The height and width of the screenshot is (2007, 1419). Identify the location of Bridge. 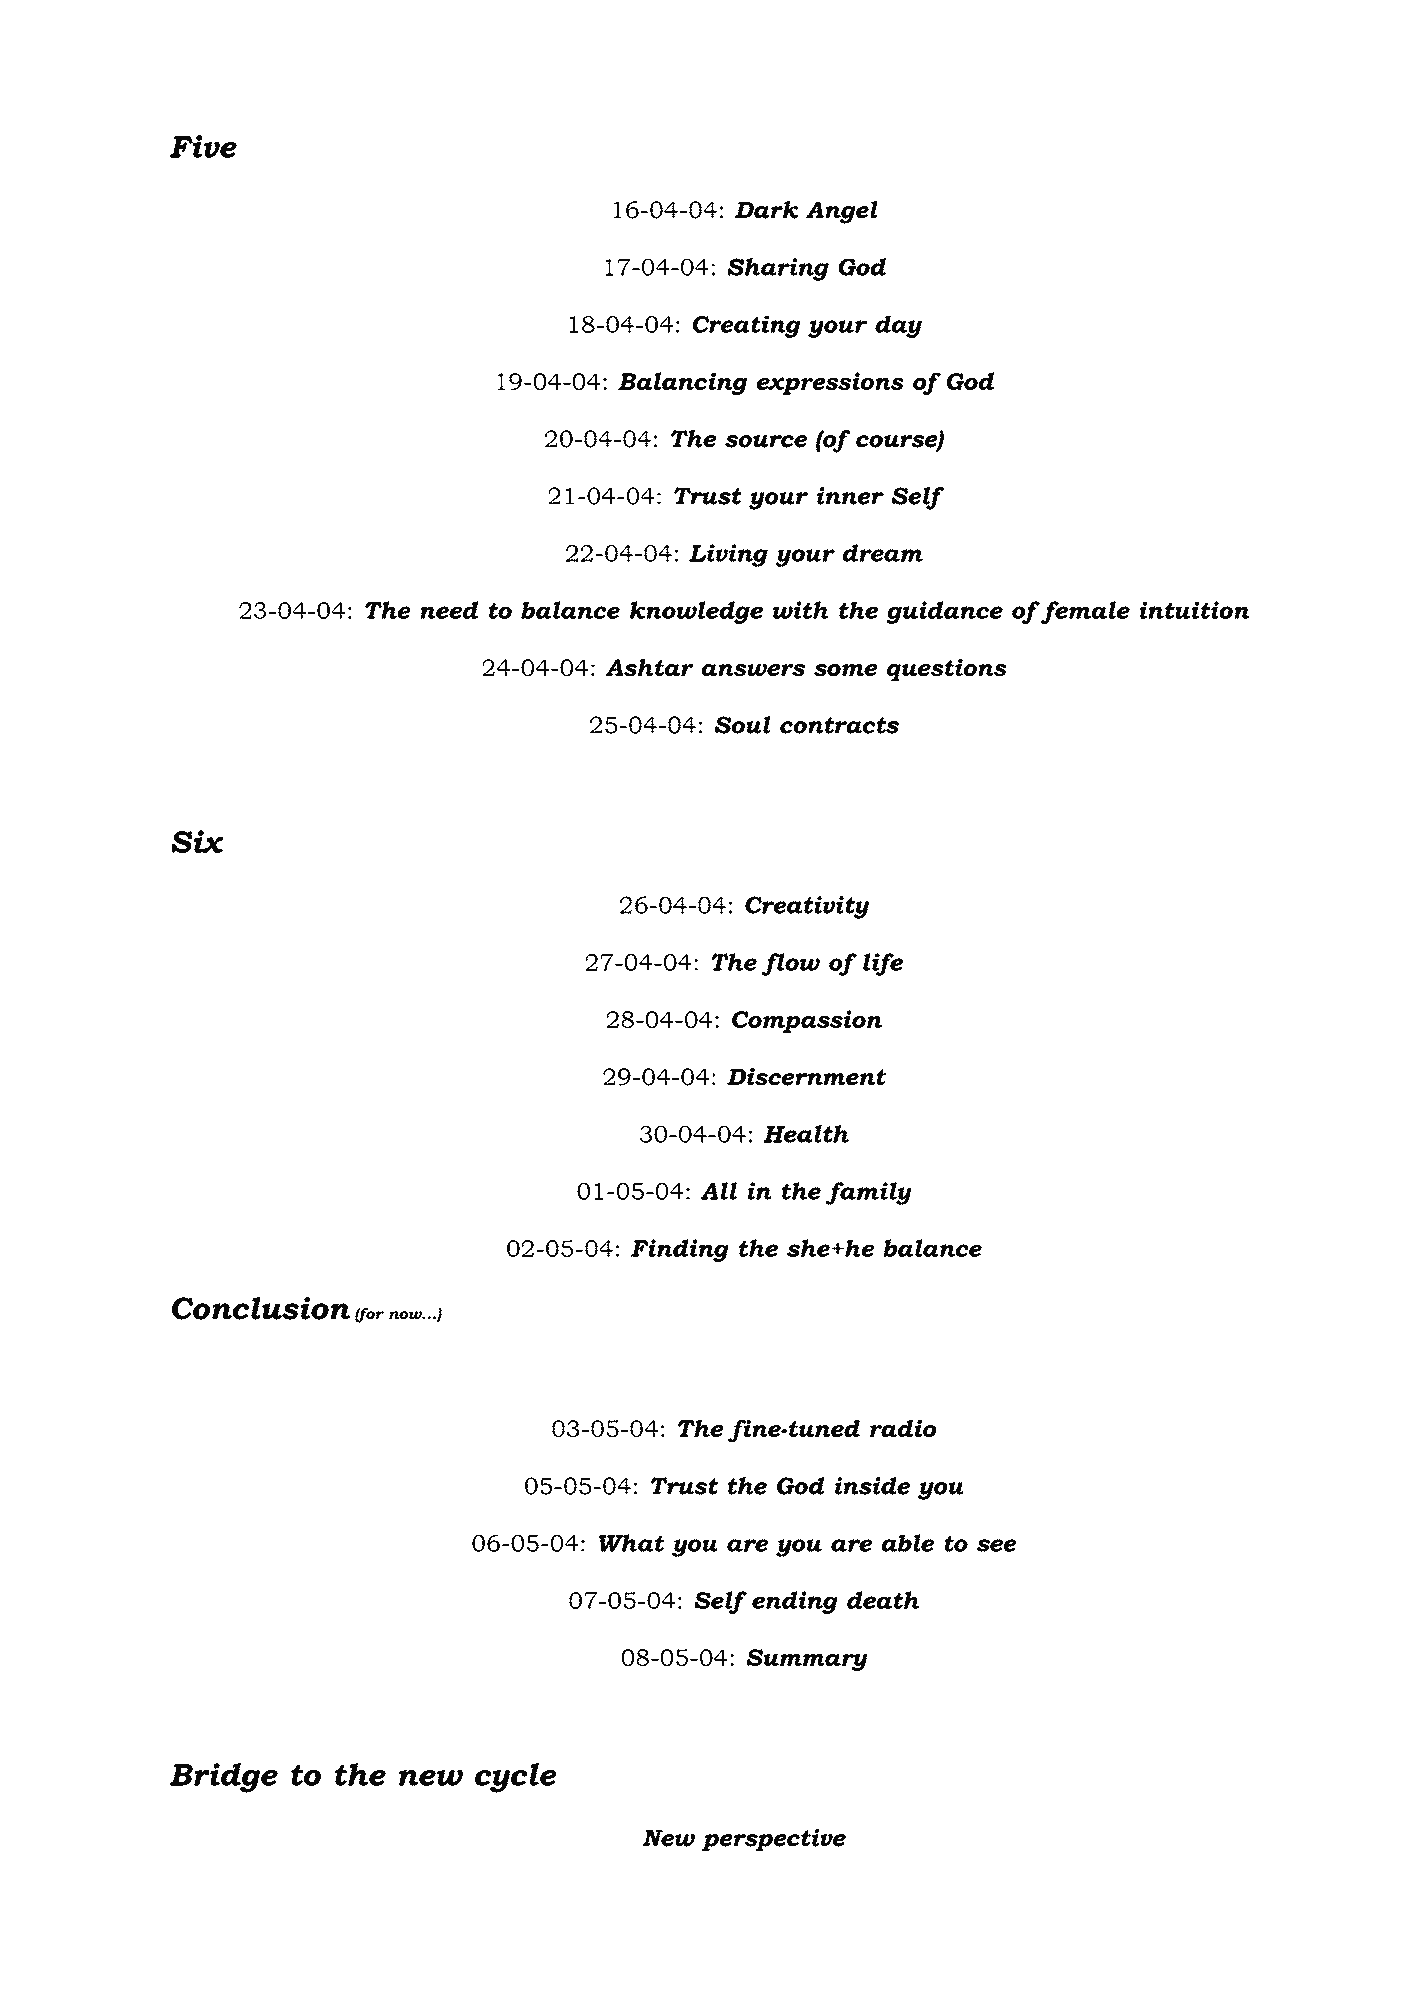
(224, 1778).
